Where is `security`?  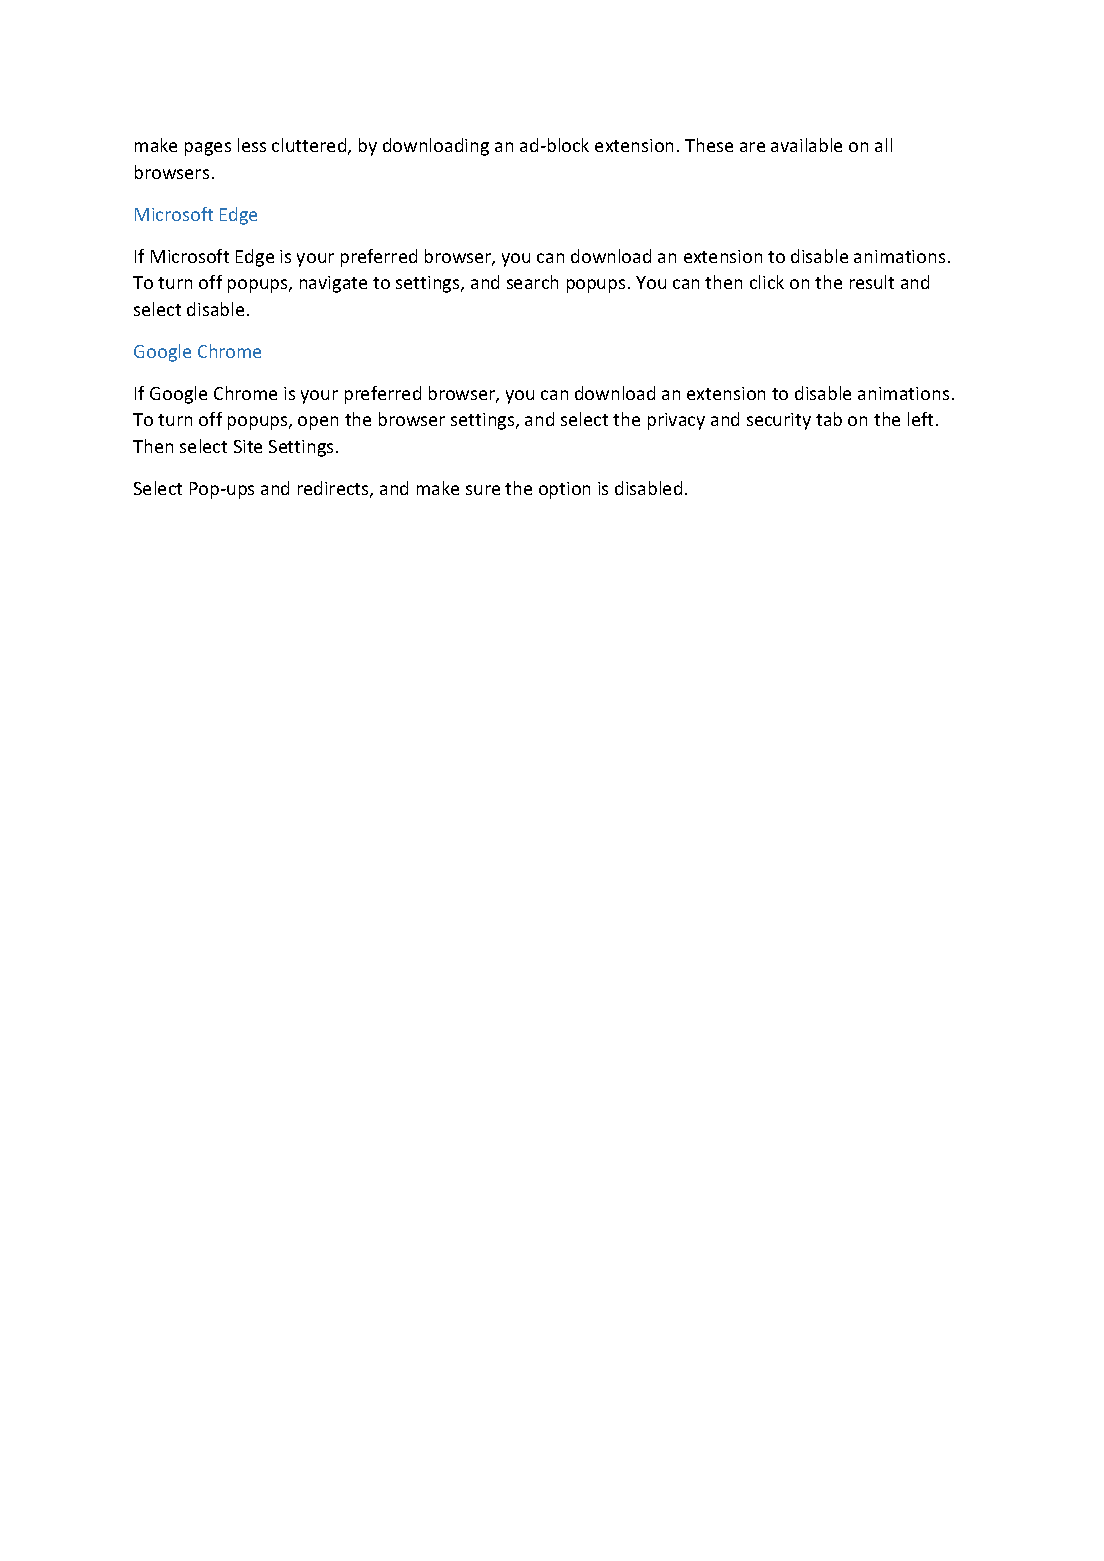
security is located at coordinates (779, 421).
